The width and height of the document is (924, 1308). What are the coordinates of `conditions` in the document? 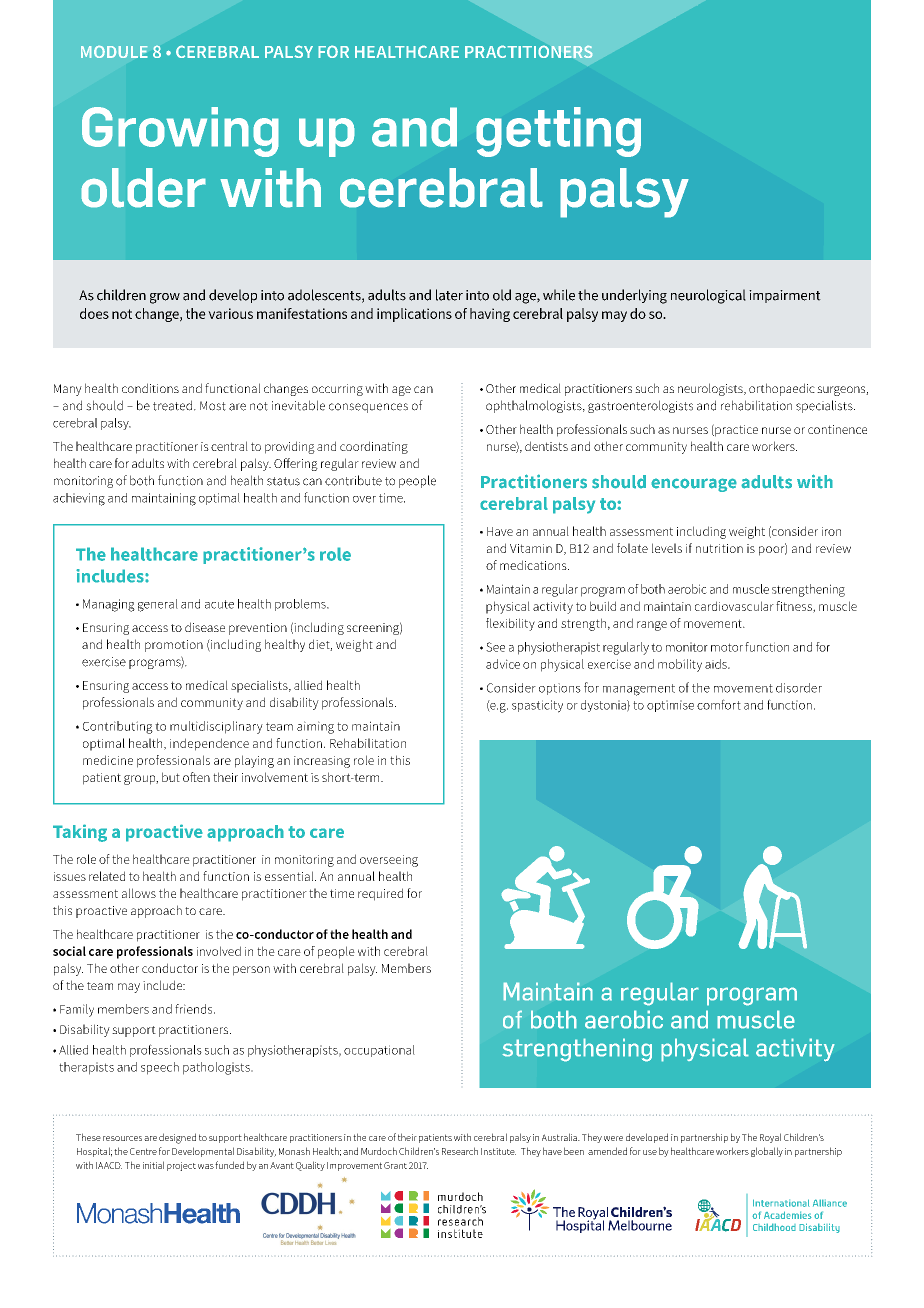 It's located at (150, 388).
